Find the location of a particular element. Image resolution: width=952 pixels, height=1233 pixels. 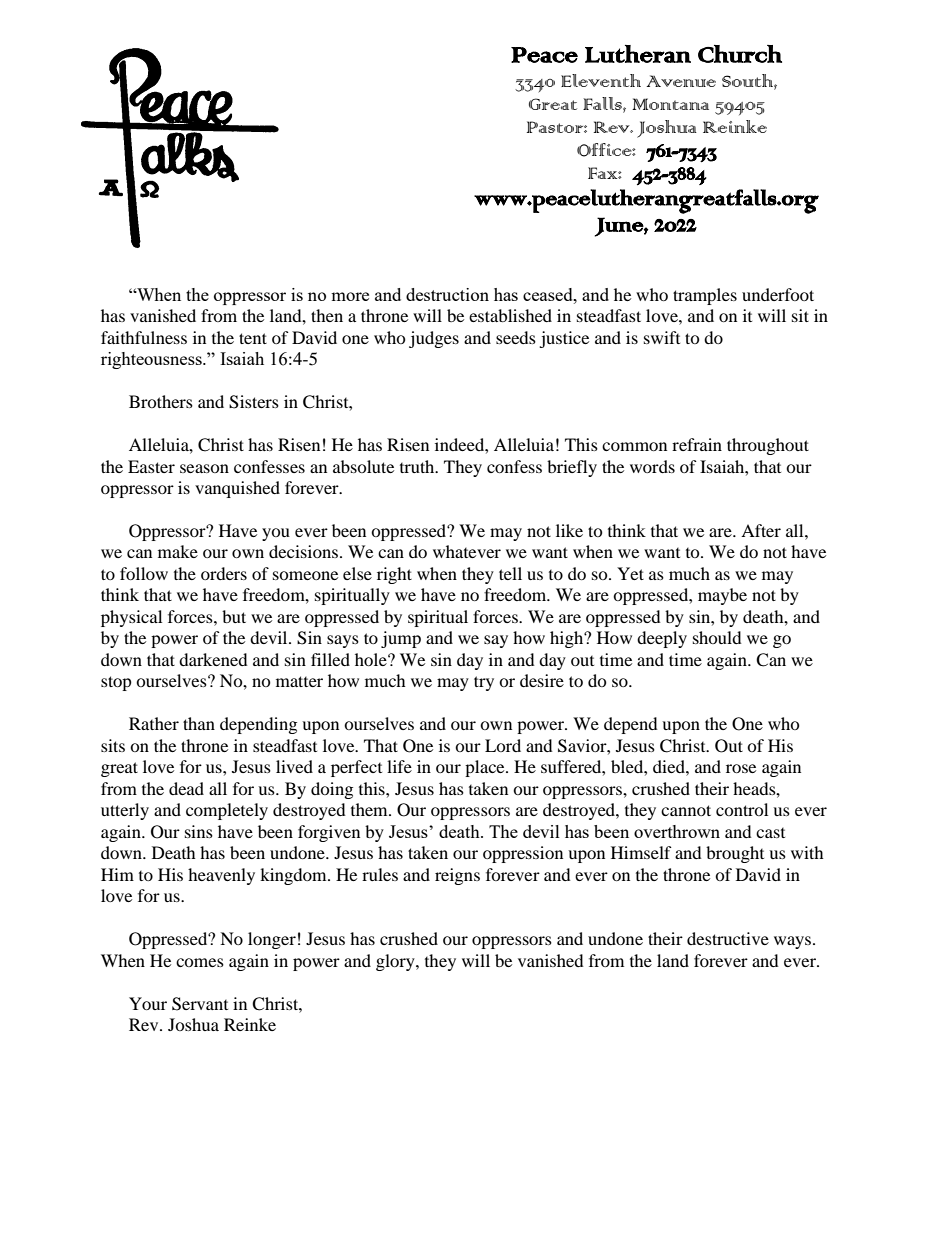

more is located at coordinates (350, 296).
